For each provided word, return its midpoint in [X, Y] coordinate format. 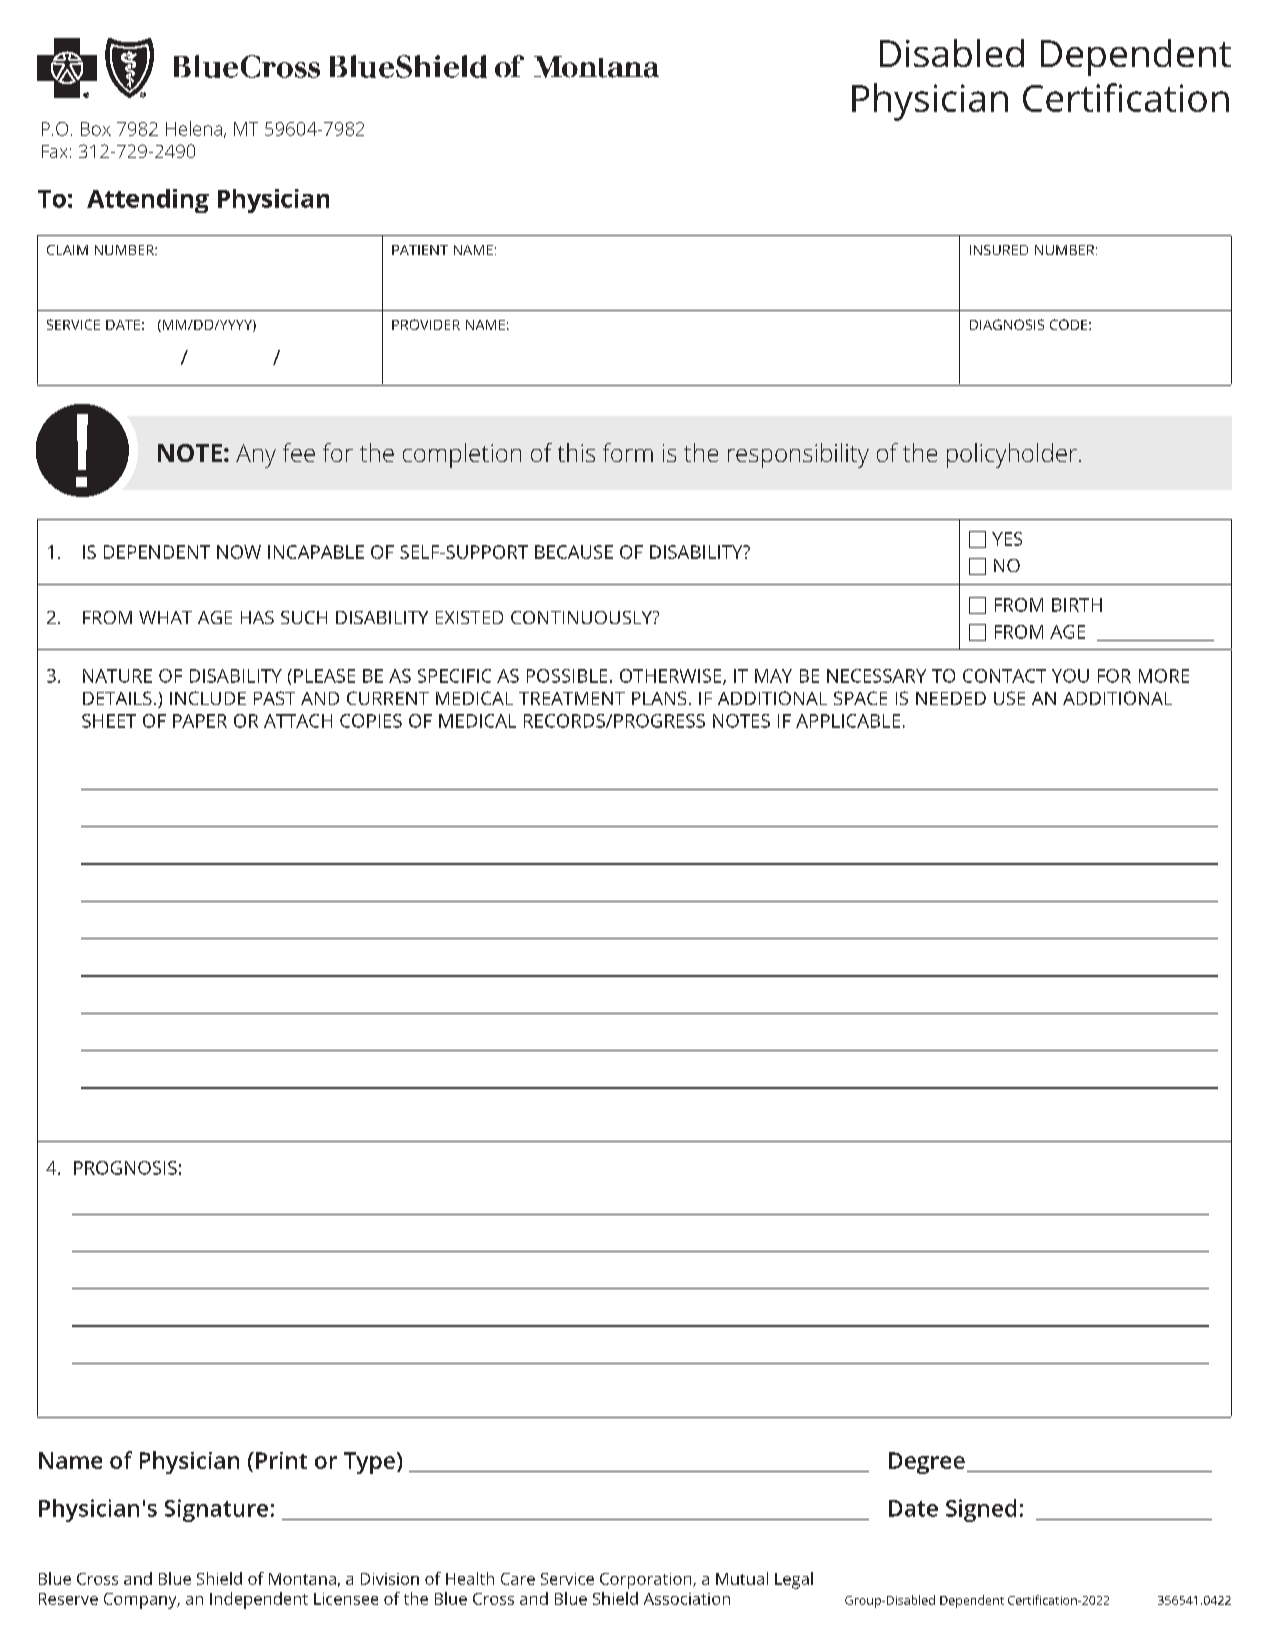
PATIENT [420, 250]
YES [1007, 539]
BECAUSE [574, 552]
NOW [239, 552]
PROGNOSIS [125, 1168]
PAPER [200, 721]
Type [369, 1463]
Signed [981, 1510]
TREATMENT [572, 698]
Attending [148, 201]
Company [141, 1601]
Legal [794, 1580]
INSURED [999, 250]
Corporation [647, 1581]
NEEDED [951, 698]
